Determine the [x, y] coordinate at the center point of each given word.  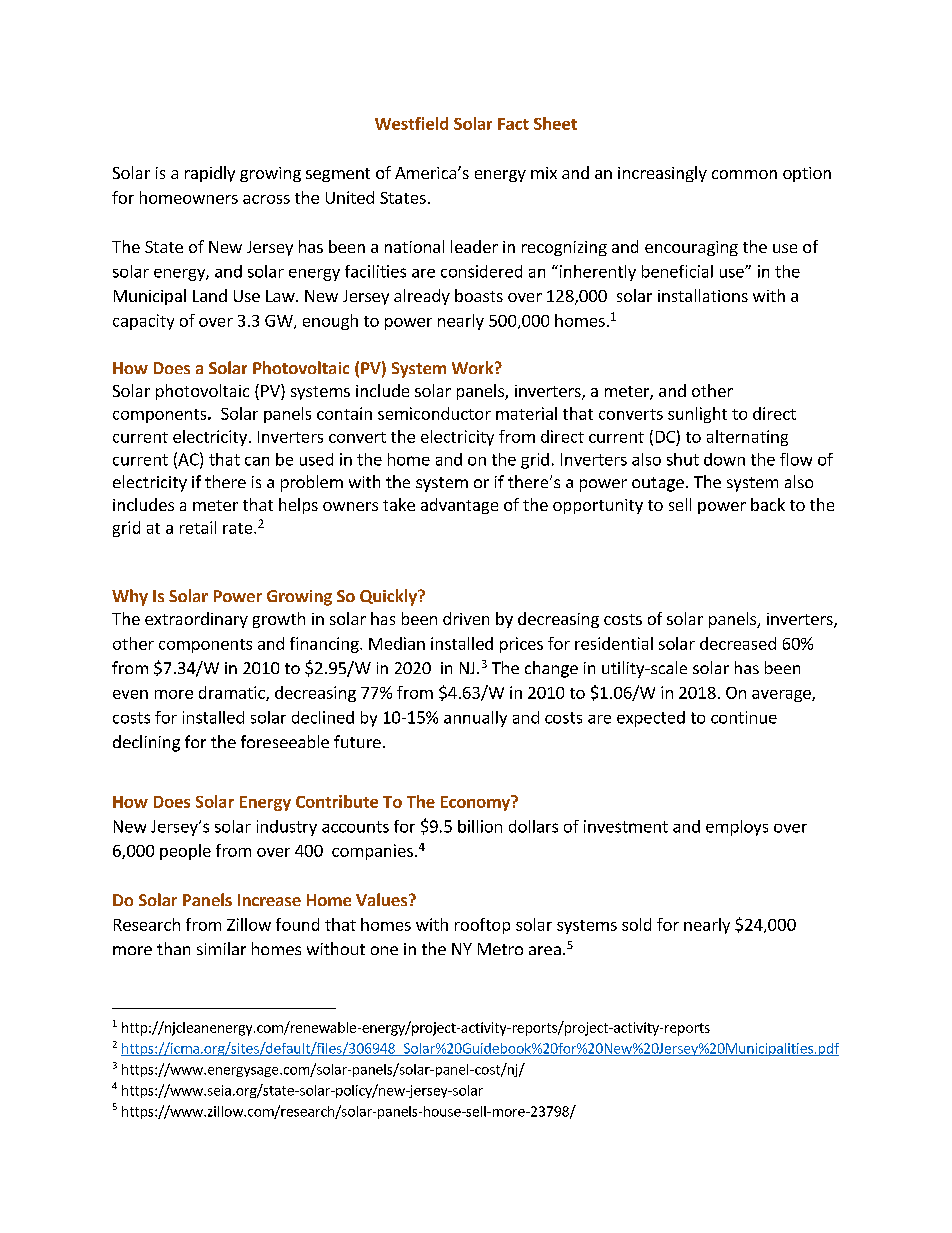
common [744, 174]
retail [198, 527]
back [768, 504]
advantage [459, 506]
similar [221, 948]
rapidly [210, 174]
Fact [513, 124]
